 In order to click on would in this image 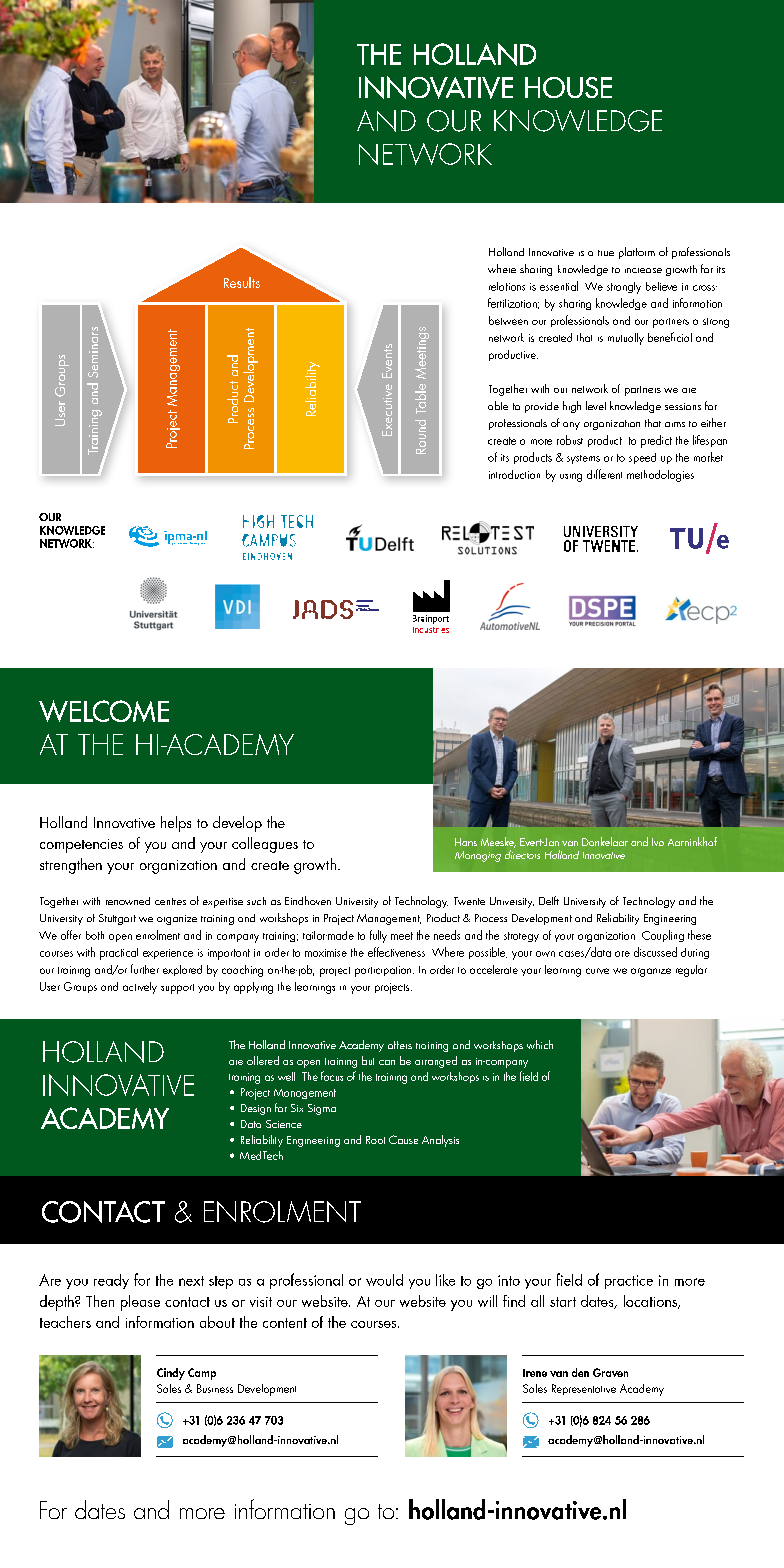, I will do `click(384, 1280)`.
